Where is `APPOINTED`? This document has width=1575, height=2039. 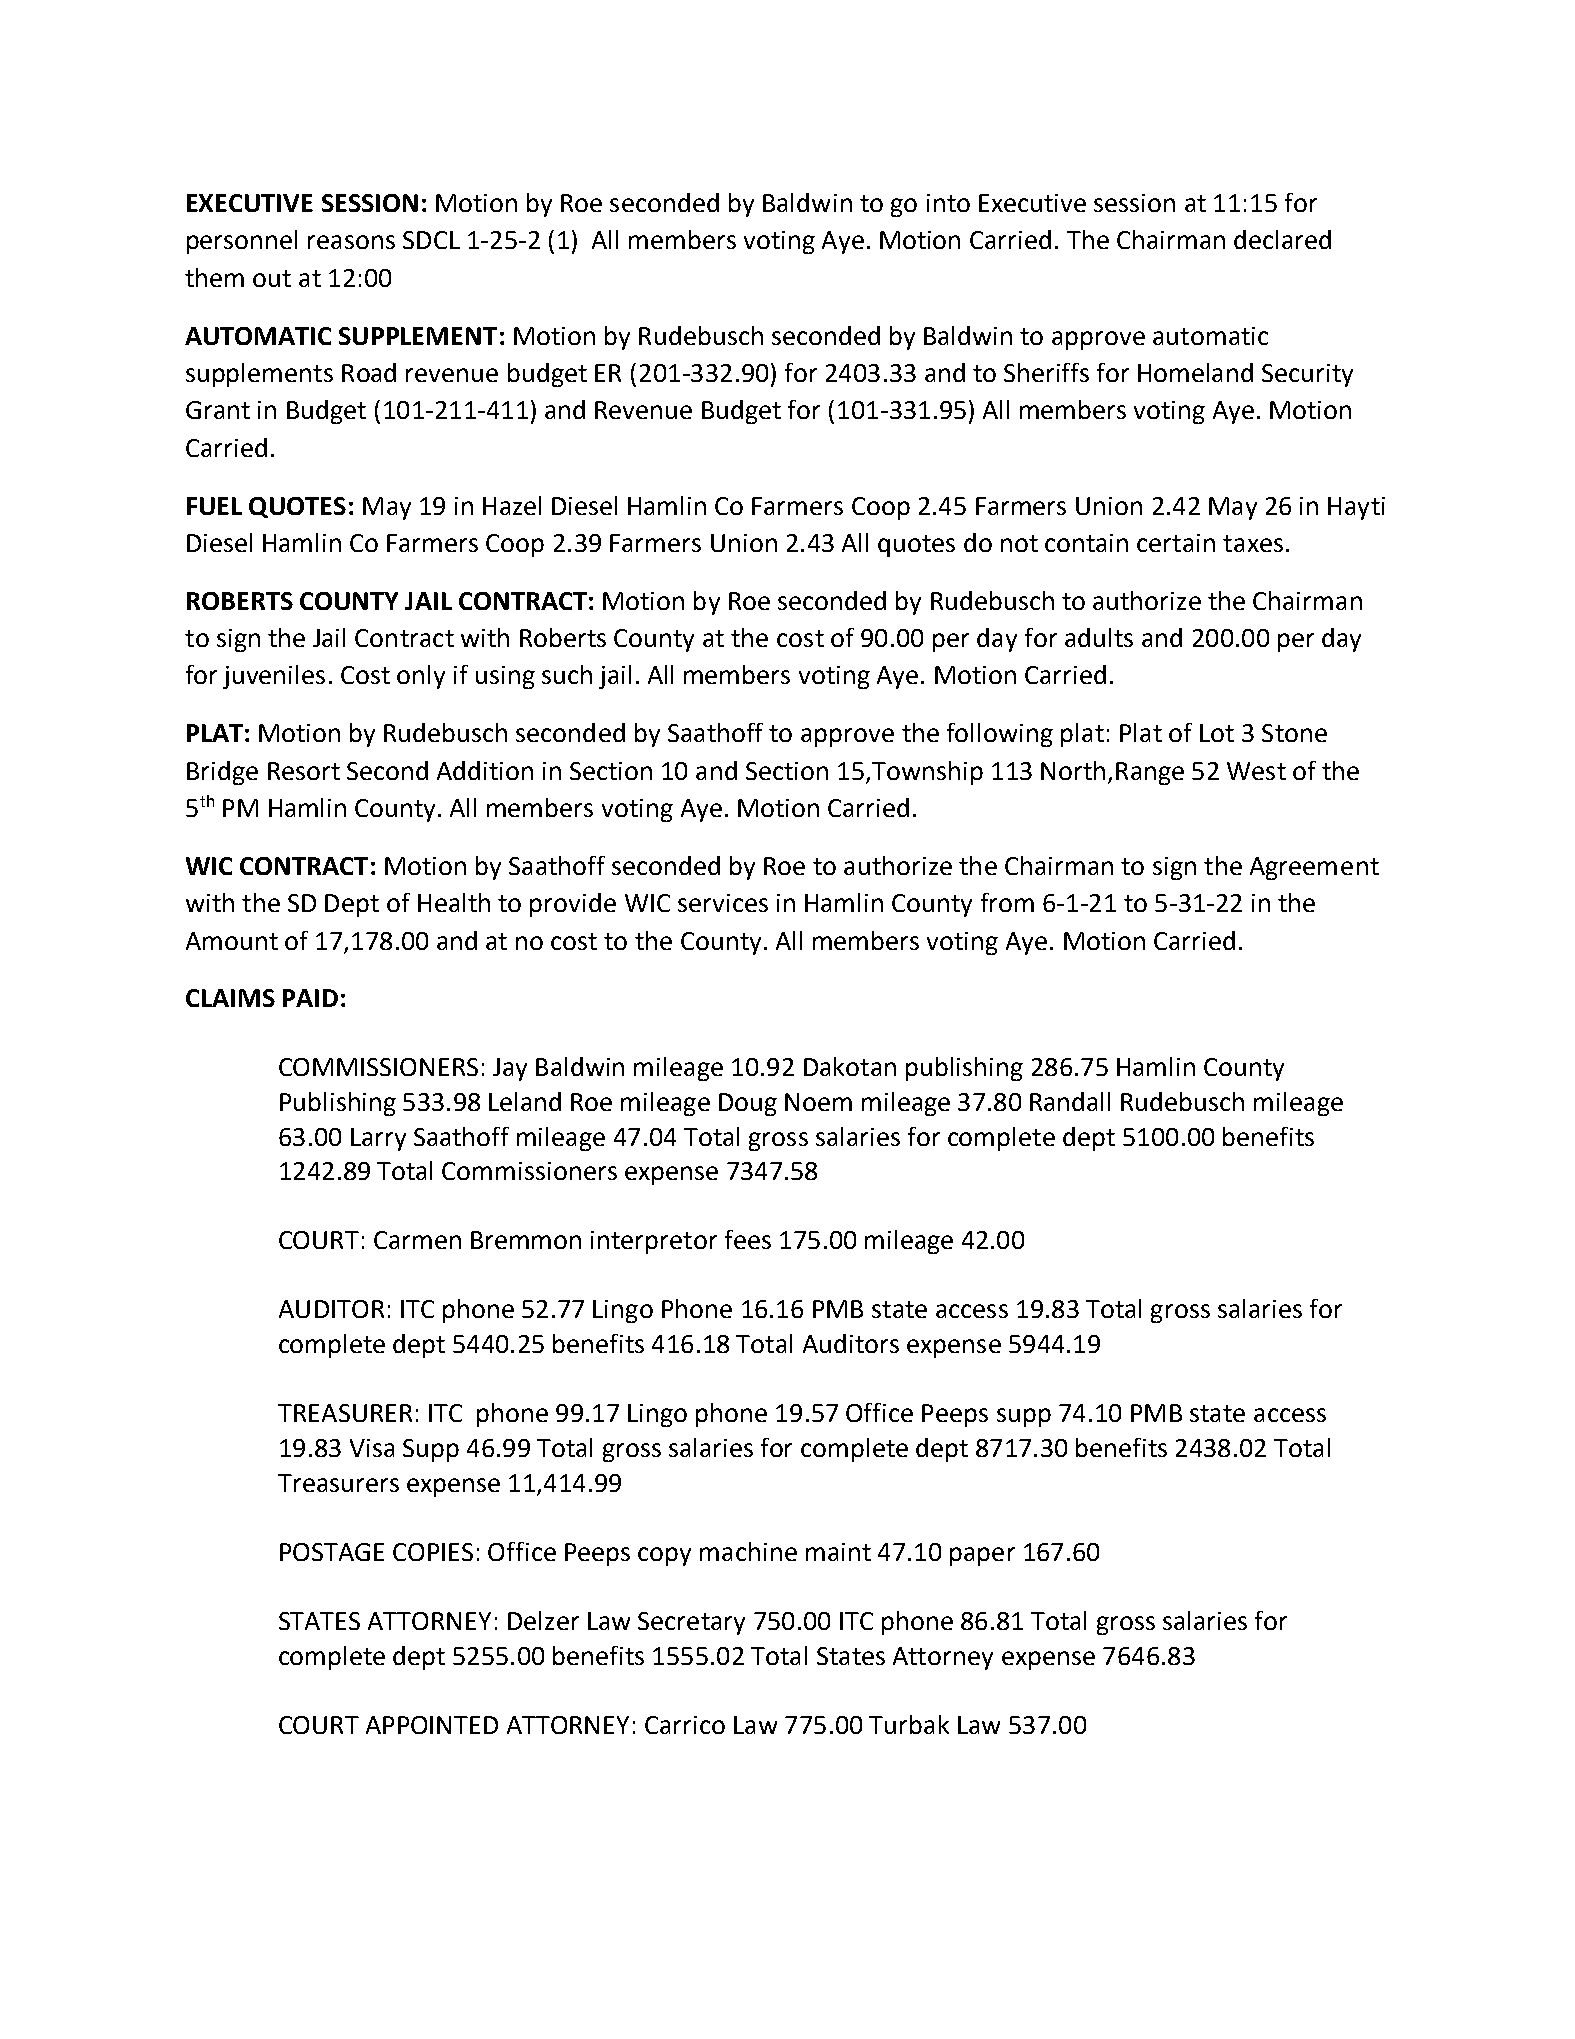 APPOINTED is located at coordinates (432, 1725).
